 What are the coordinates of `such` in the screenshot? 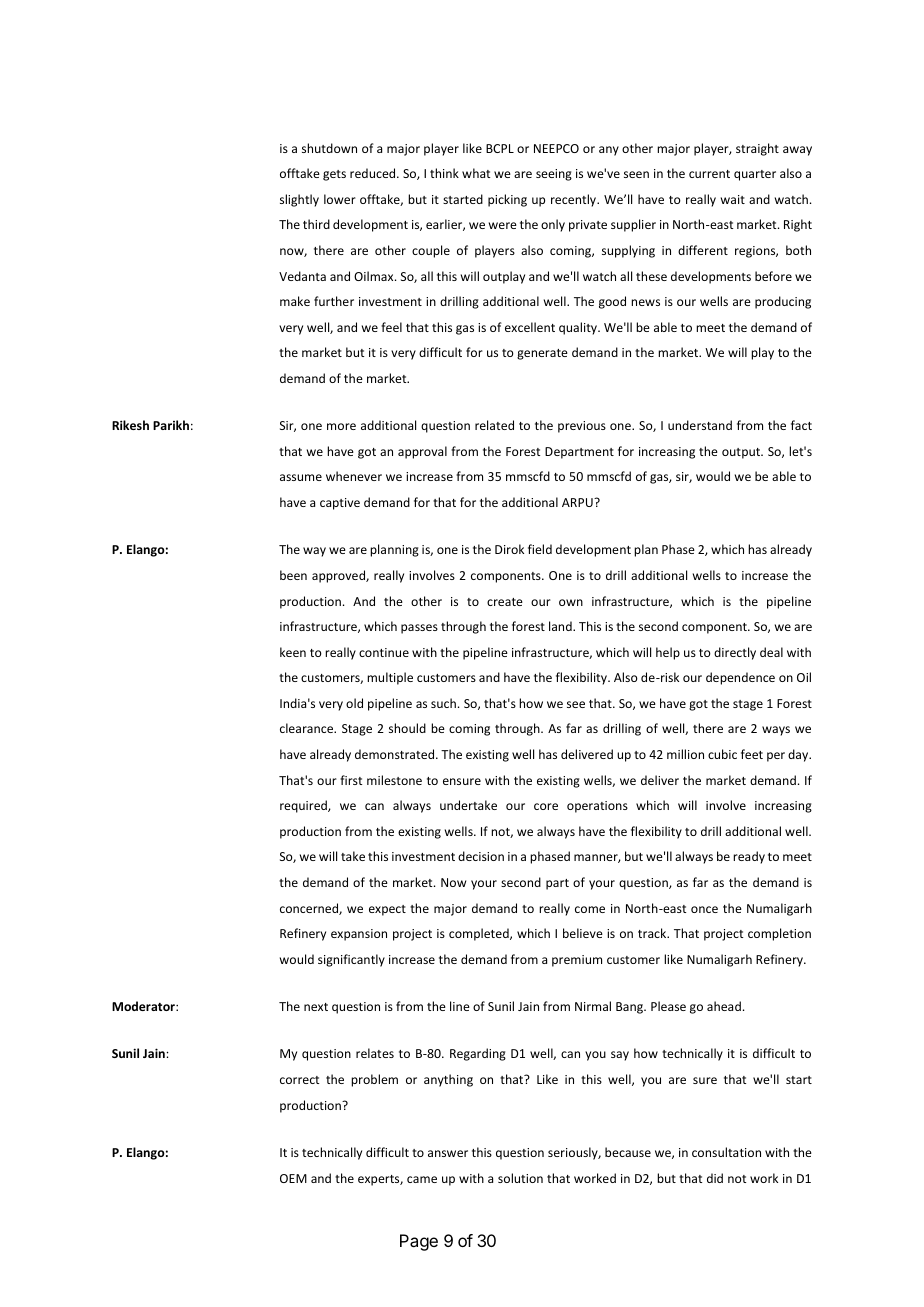 It's located at (443, 703).
